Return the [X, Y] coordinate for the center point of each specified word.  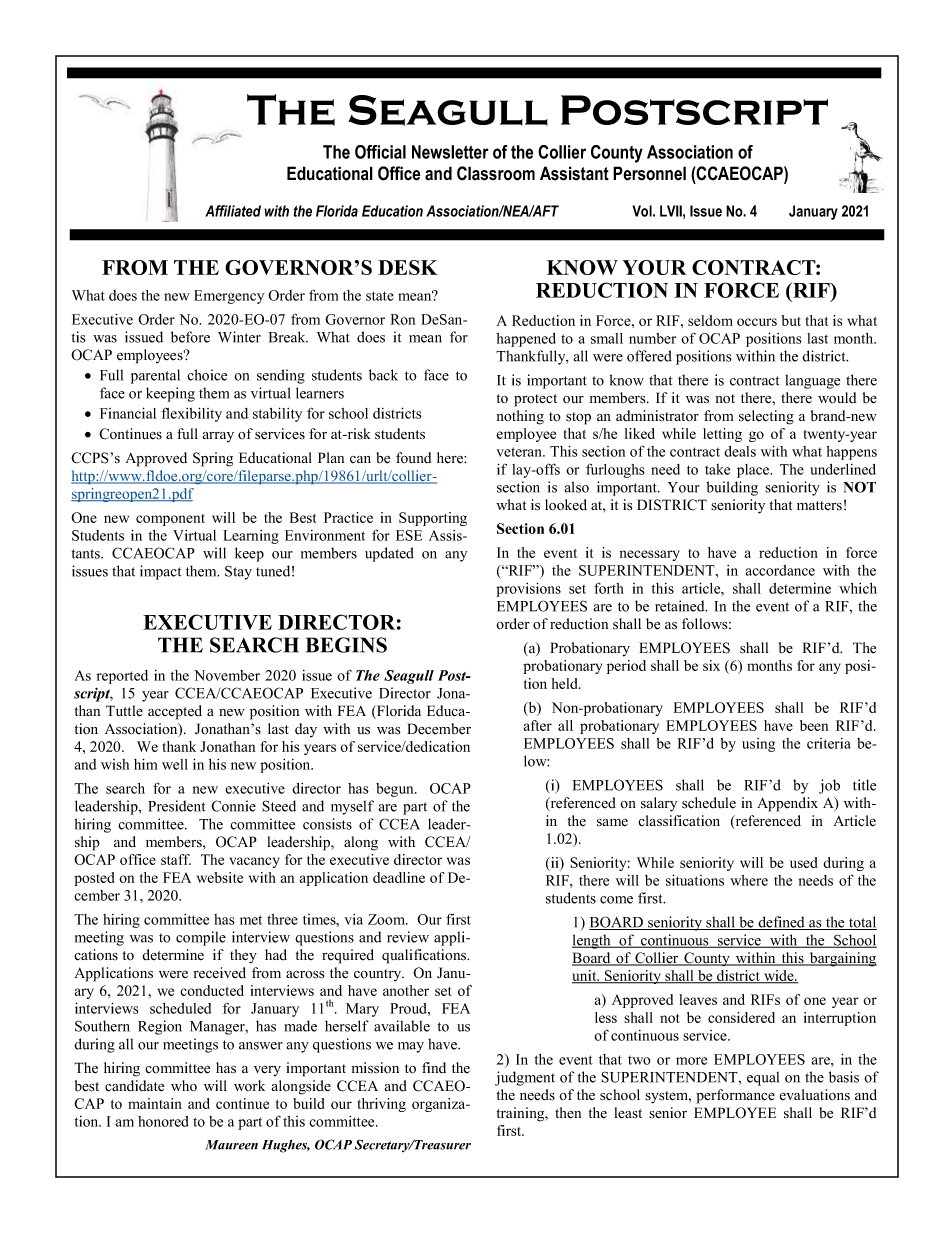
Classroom [496, 173]
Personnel [649, 173]
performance [735, 1096]
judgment [525, 1078]
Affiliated [233, 211]
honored [163, 1121]
